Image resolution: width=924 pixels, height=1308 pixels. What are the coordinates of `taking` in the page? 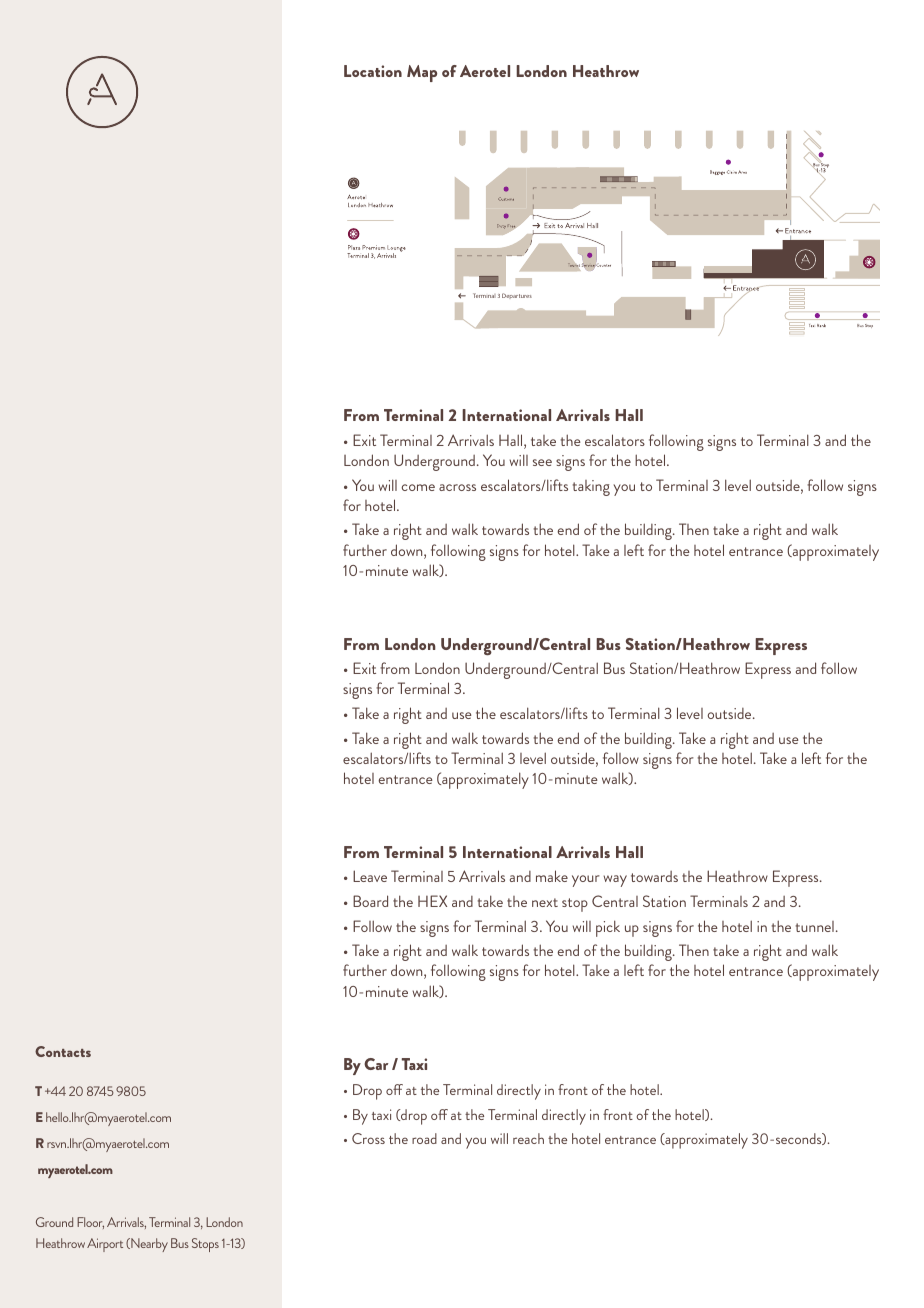 It's located at (591, 488).
